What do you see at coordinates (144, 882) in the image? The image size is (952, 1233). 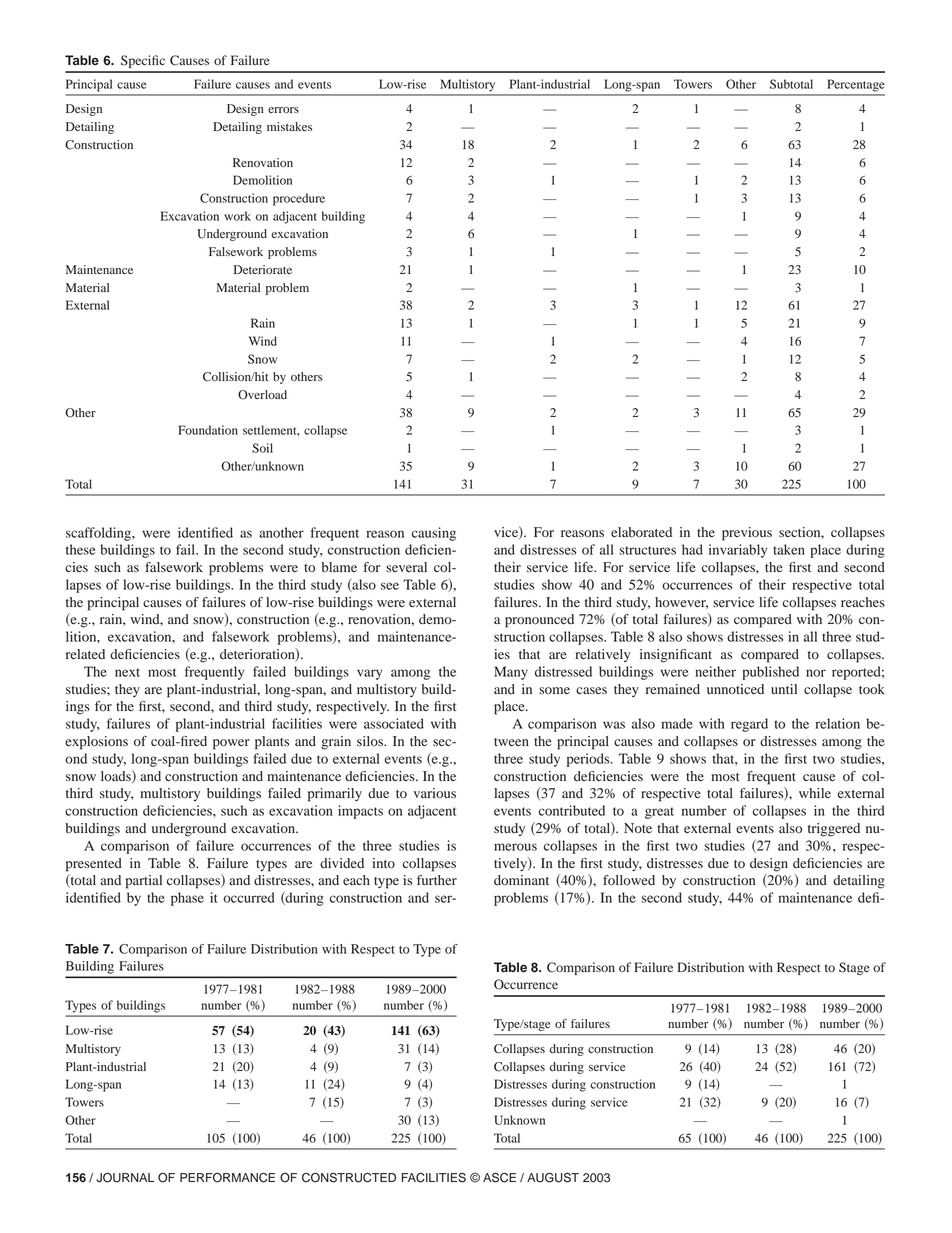 I see `partial` at bounding box center [144, 882].
